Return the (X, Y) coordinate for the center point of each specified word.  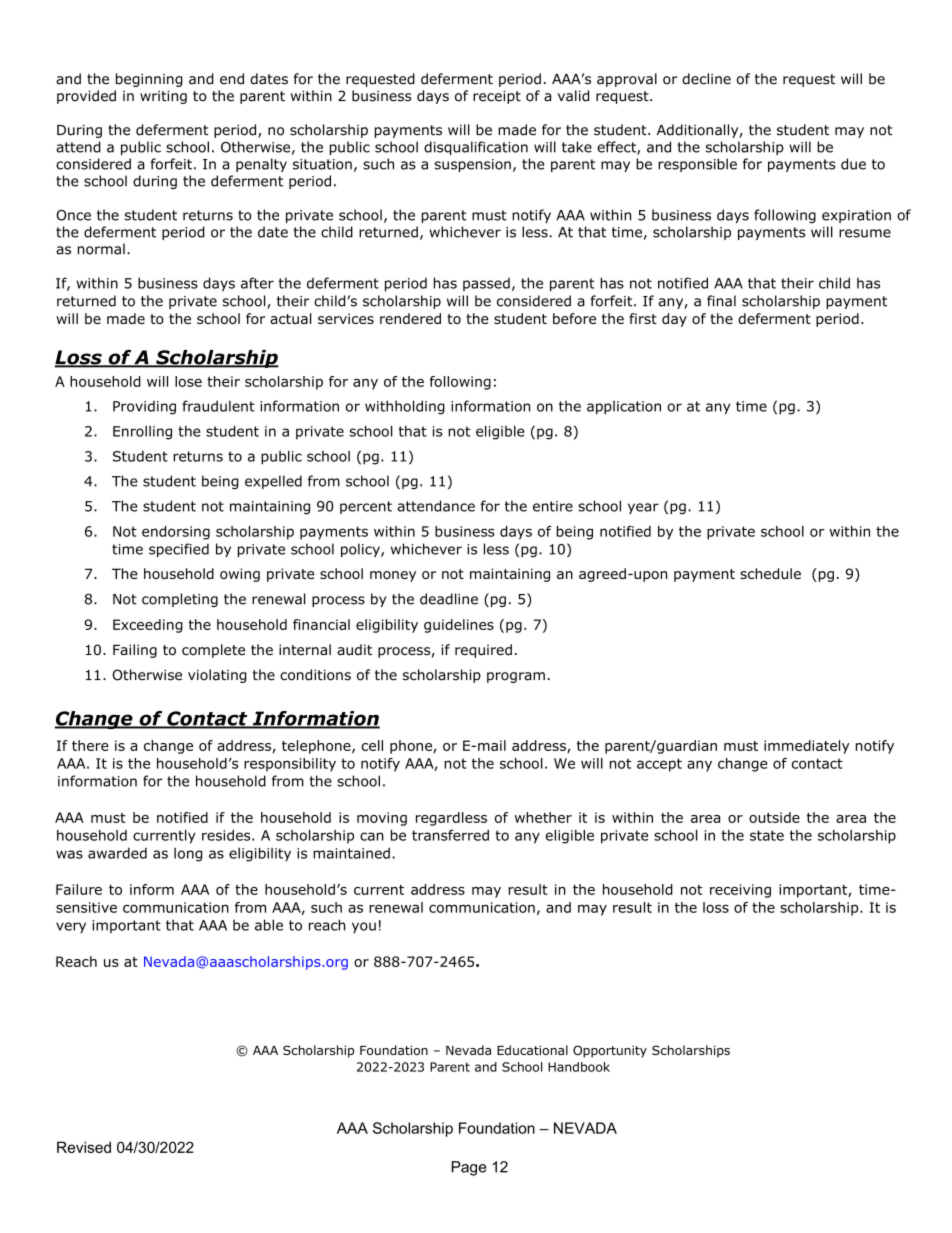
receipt (497, 97)
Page (469, 1168)
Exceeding (148, 626)
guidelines (459, 626)
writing (163, 97)
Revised (84, 1147)
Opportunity (610, 1051)
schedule (770, 573)
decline (706, 79)
